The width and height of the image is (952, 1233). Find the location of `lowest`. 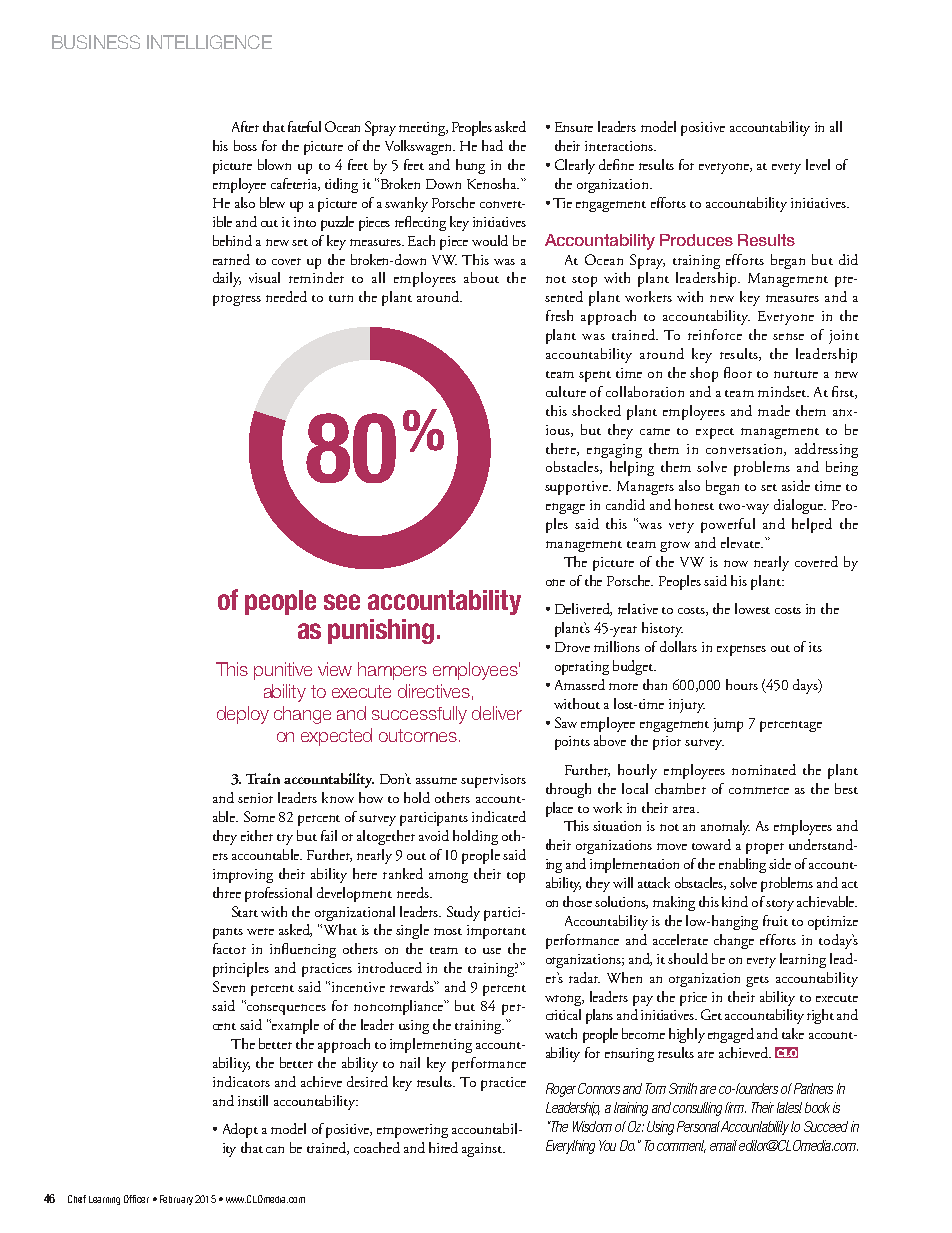

lowest is located at coordinates (752, 608).
